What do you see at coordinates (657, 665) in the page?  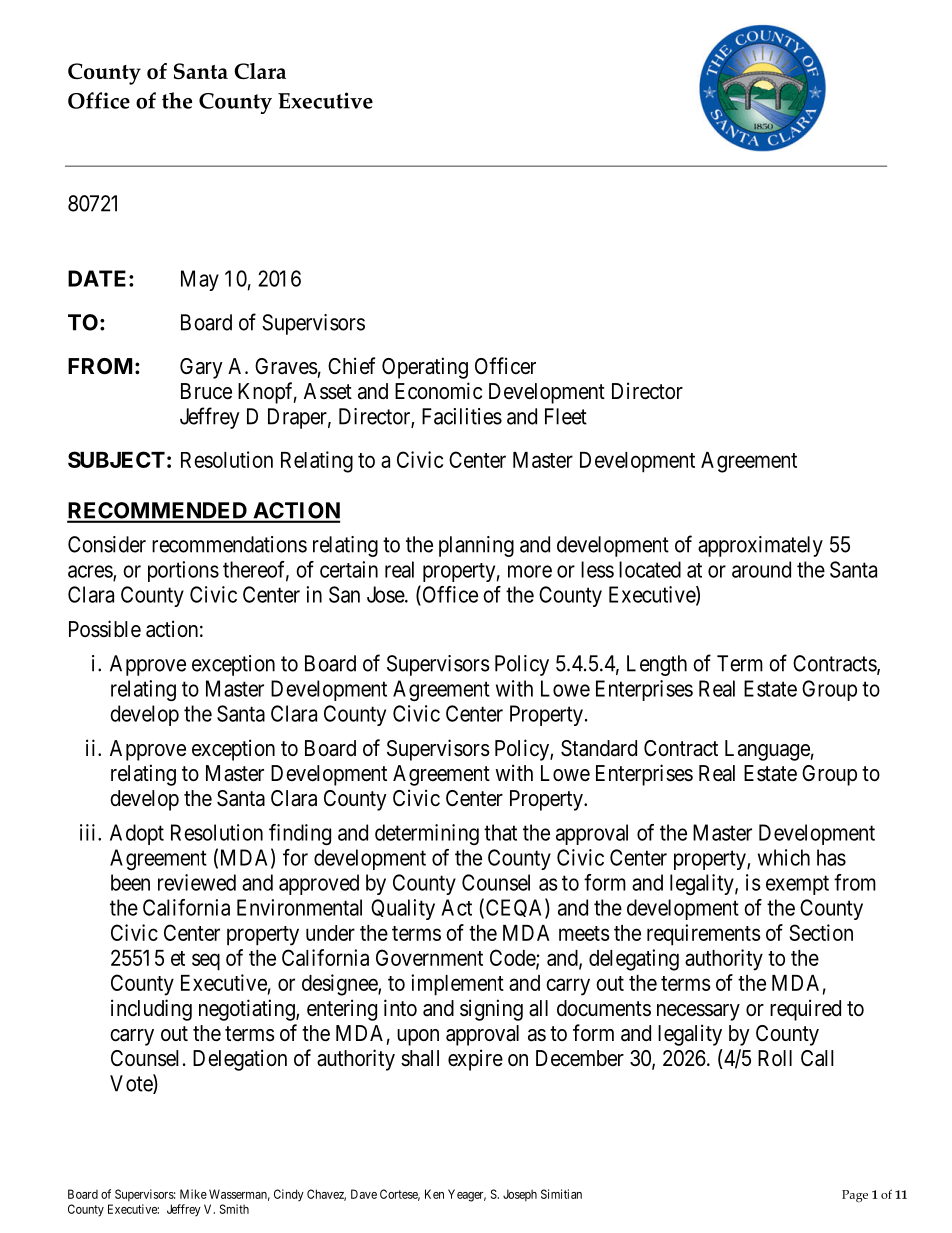 I see `Length` at bounding box center [657, 665].
